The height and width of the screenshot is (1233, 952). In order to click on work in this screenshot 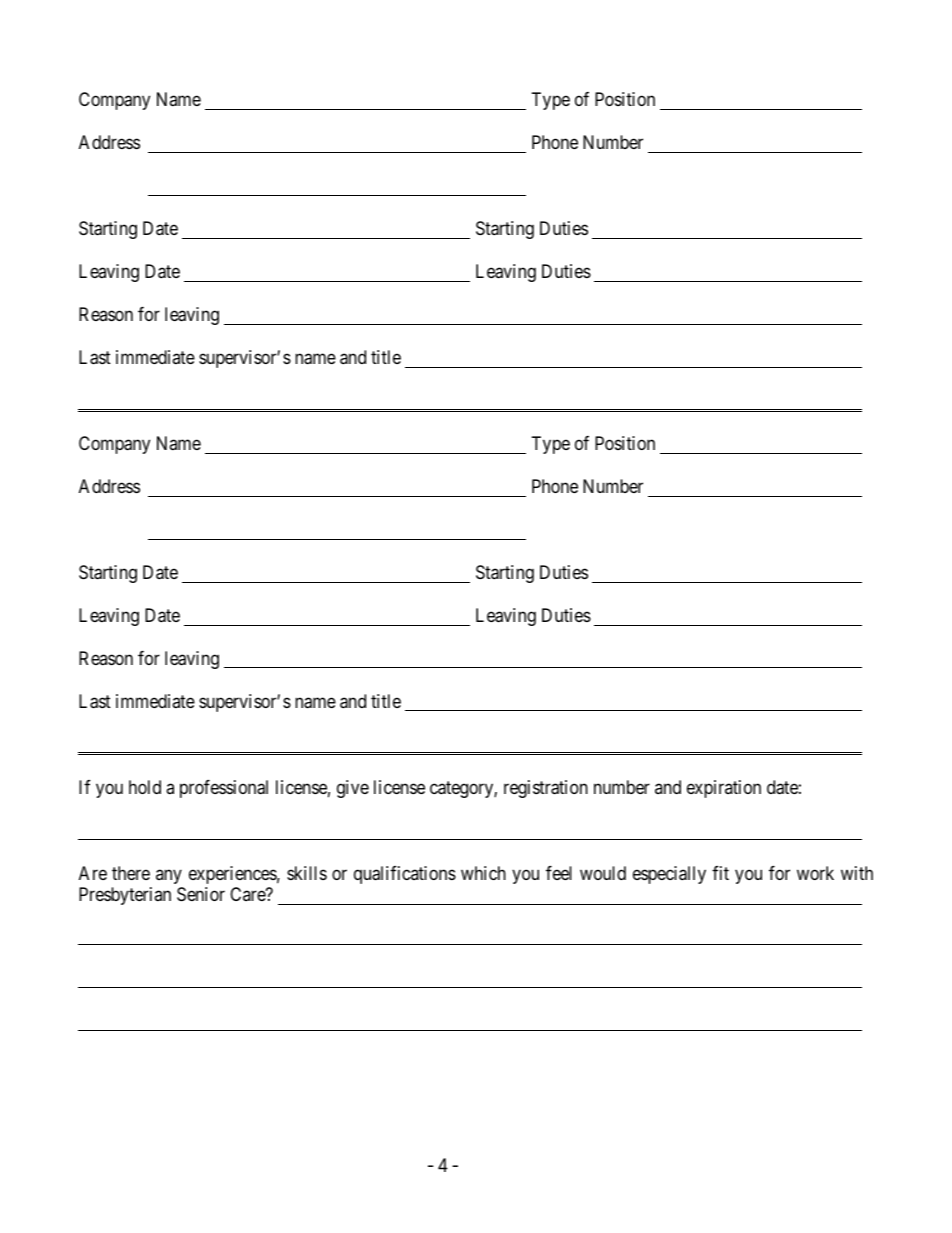, I will do `click(815, 873)`.
